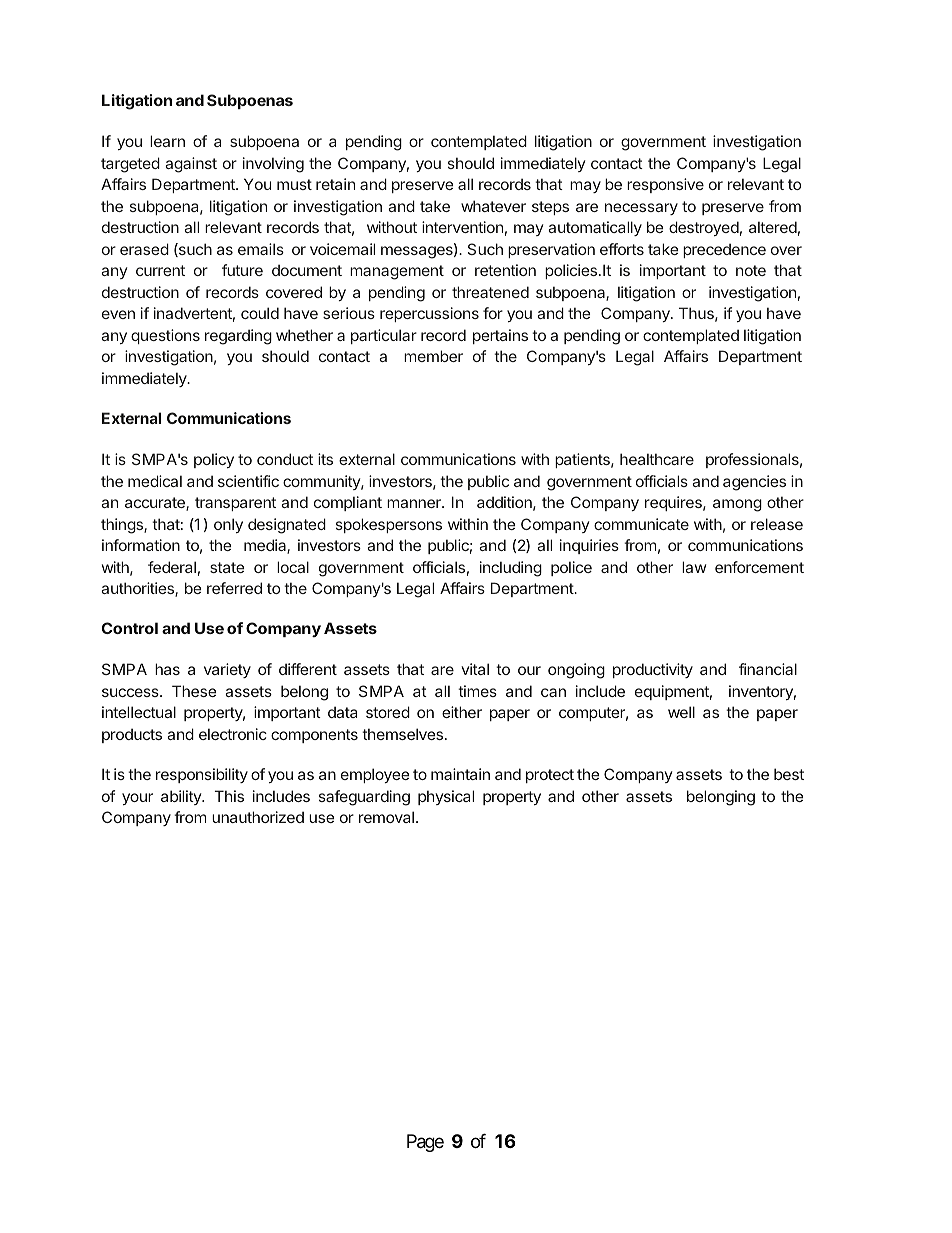 This screenshot has height=1233, width=952. I want to click on questions, so click(165, 336).
